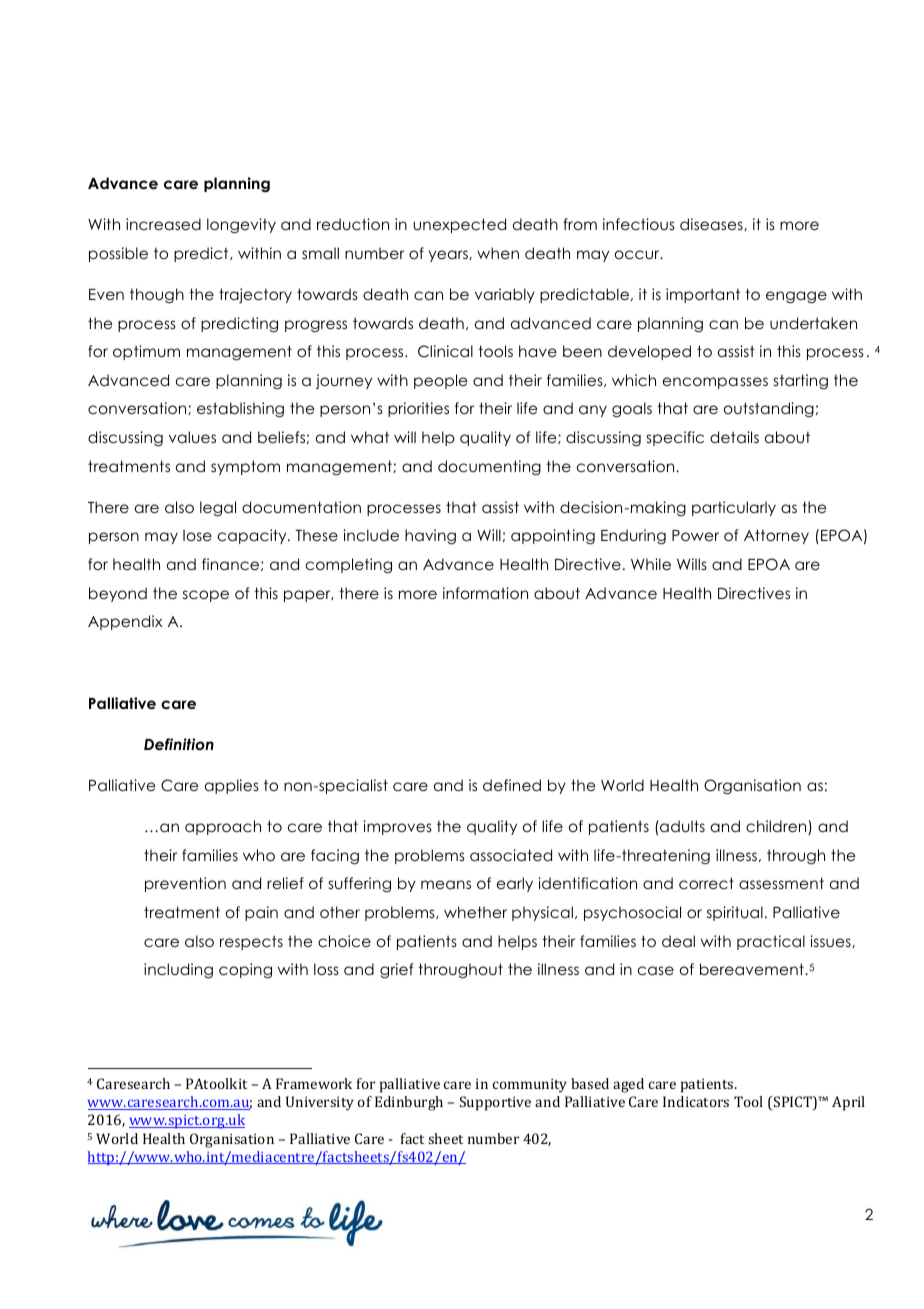 The height and width of the screenshot is (1309, 924). I want to click on whether, so click(475, 912).
